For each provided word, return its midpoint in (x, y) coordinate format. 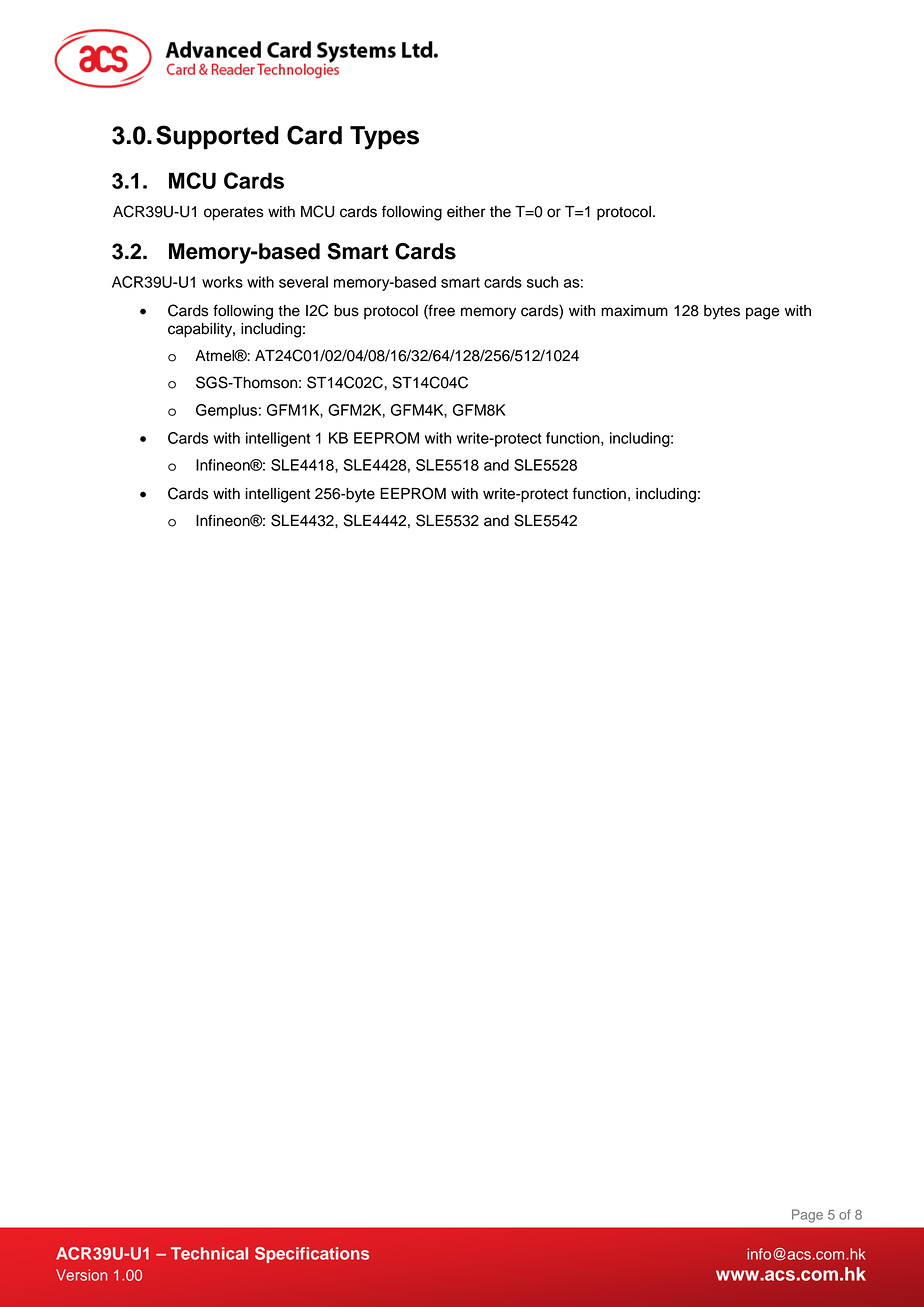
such (542, 282)
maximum (634, 311)
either (466, 212)
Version (82, 1275)
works (222, 282)
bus (346, 311)
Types (384, 138)
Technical (209, 1253)
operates (234, 214)
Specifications (312, 1255)
